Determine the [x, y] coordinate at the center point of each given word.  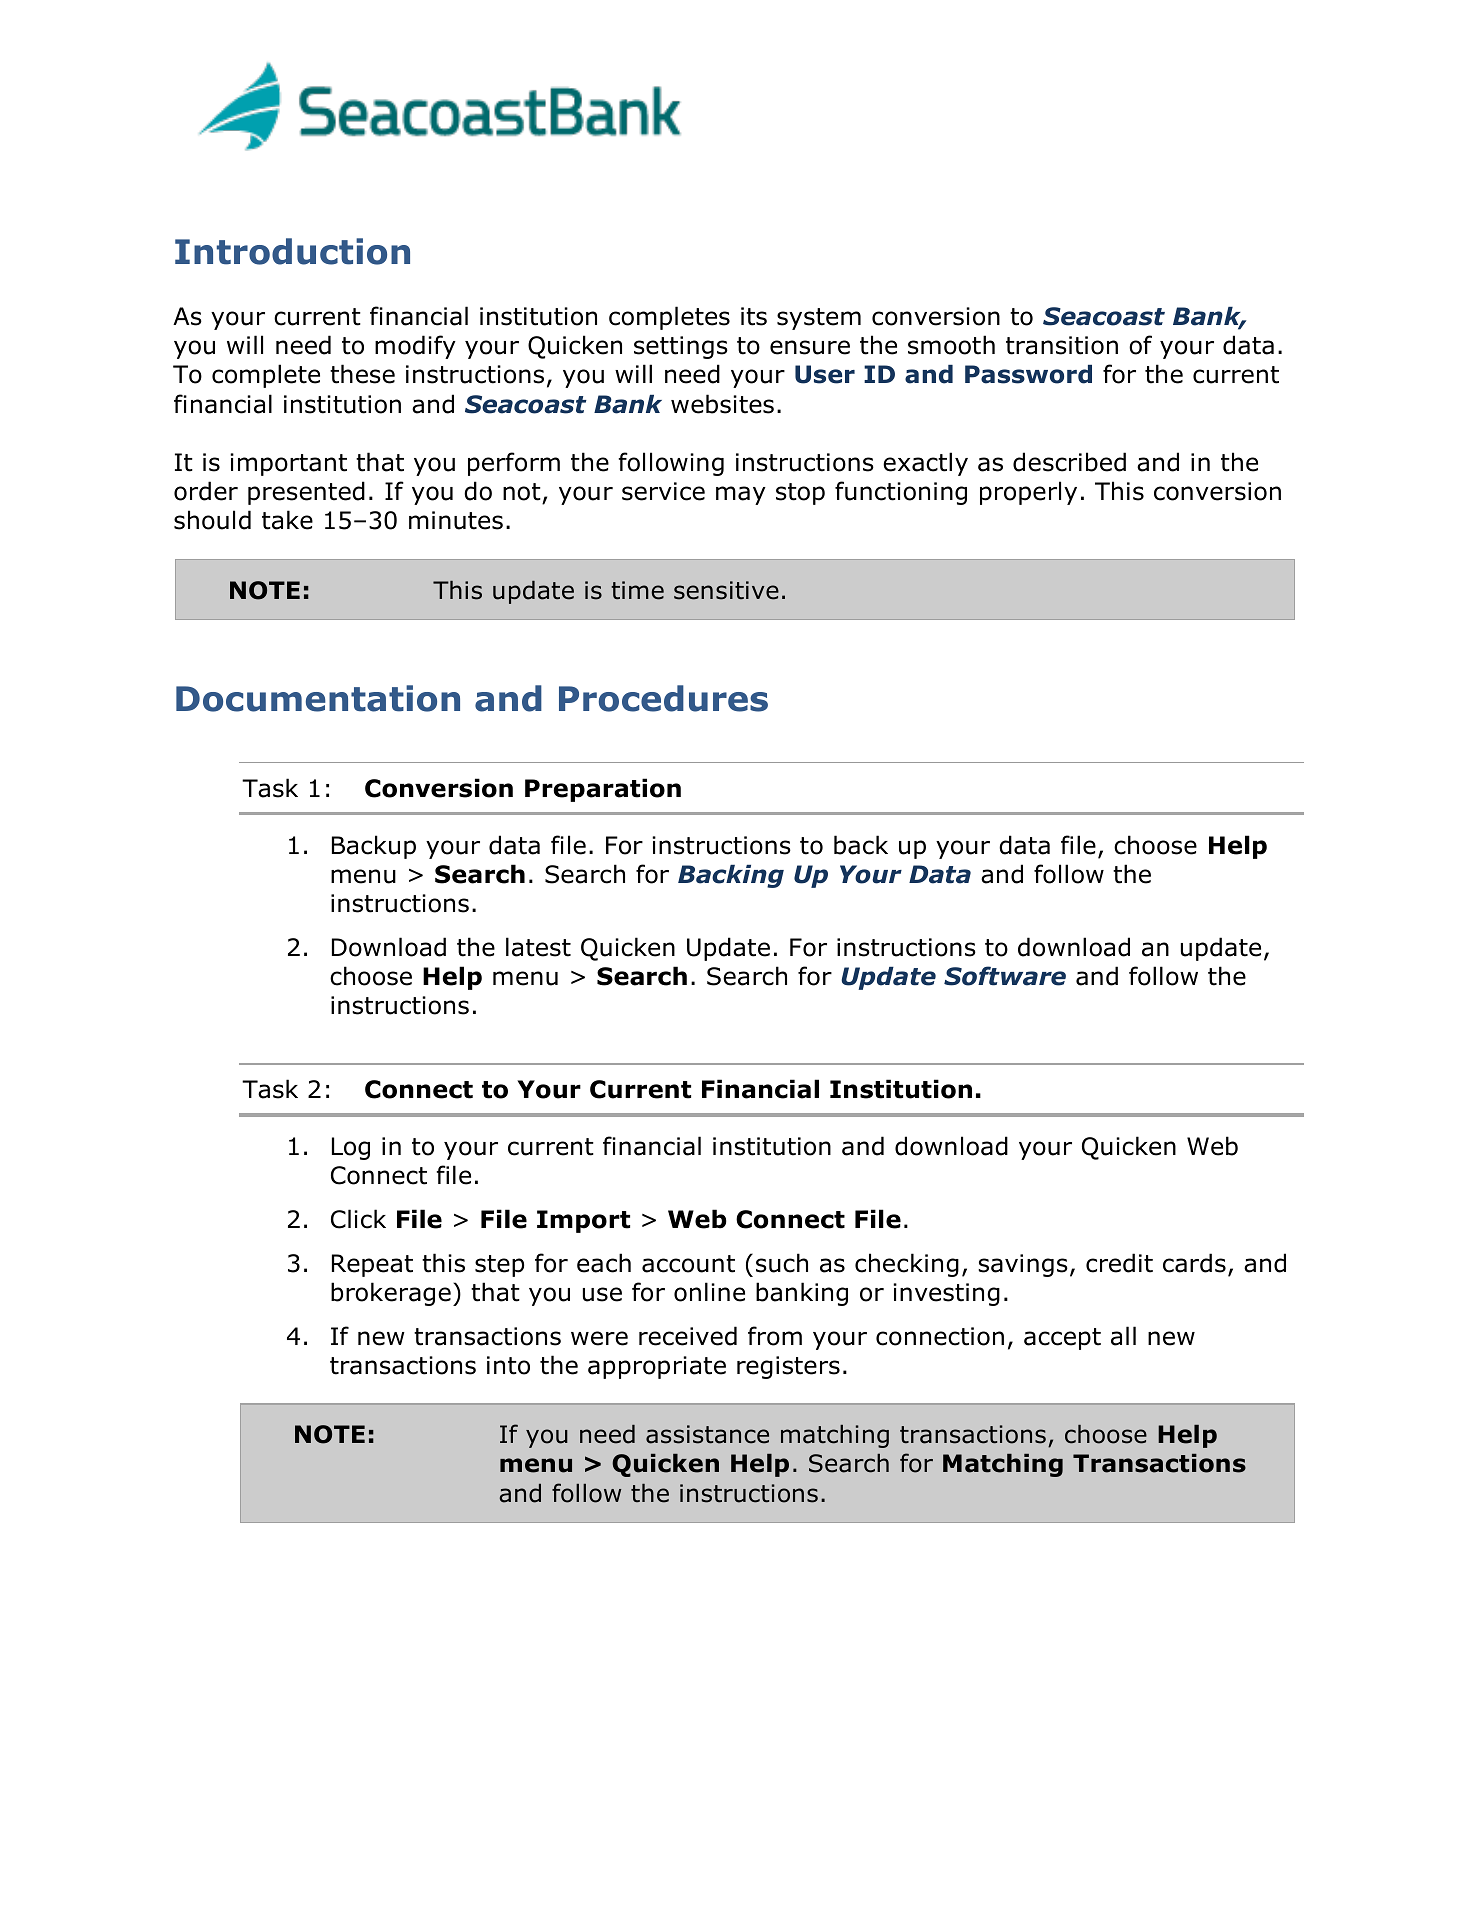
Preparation [603, 790]
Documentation [318, 698]
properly [1028, 493]
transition [1062, 345]
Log [351, 1148]
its [754, 316]
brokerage [391, 1294]
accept [1062, 1339]
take [287, 520]
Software [1005, 976]
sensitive [726, 590]
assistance [707, 1434]
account [688, 1264]
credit [1119, 1263]
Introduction [292, 251]
